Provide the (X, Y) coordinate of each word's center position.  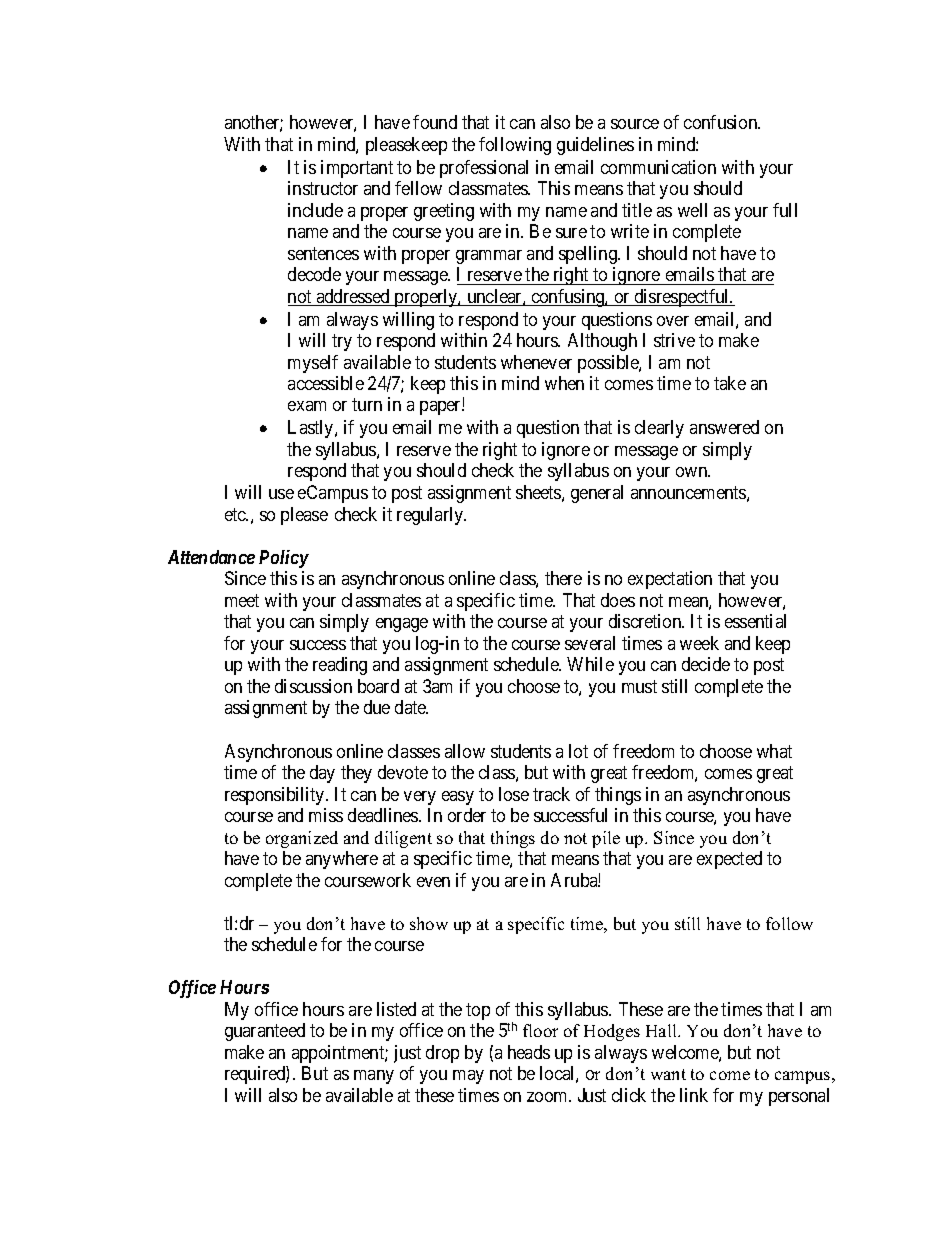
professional (484, 169)
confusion (722, 122)
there (563, 578)
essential (755, 621)
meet (242, 600)
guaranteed (265, 1032)
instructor (323, 188)
